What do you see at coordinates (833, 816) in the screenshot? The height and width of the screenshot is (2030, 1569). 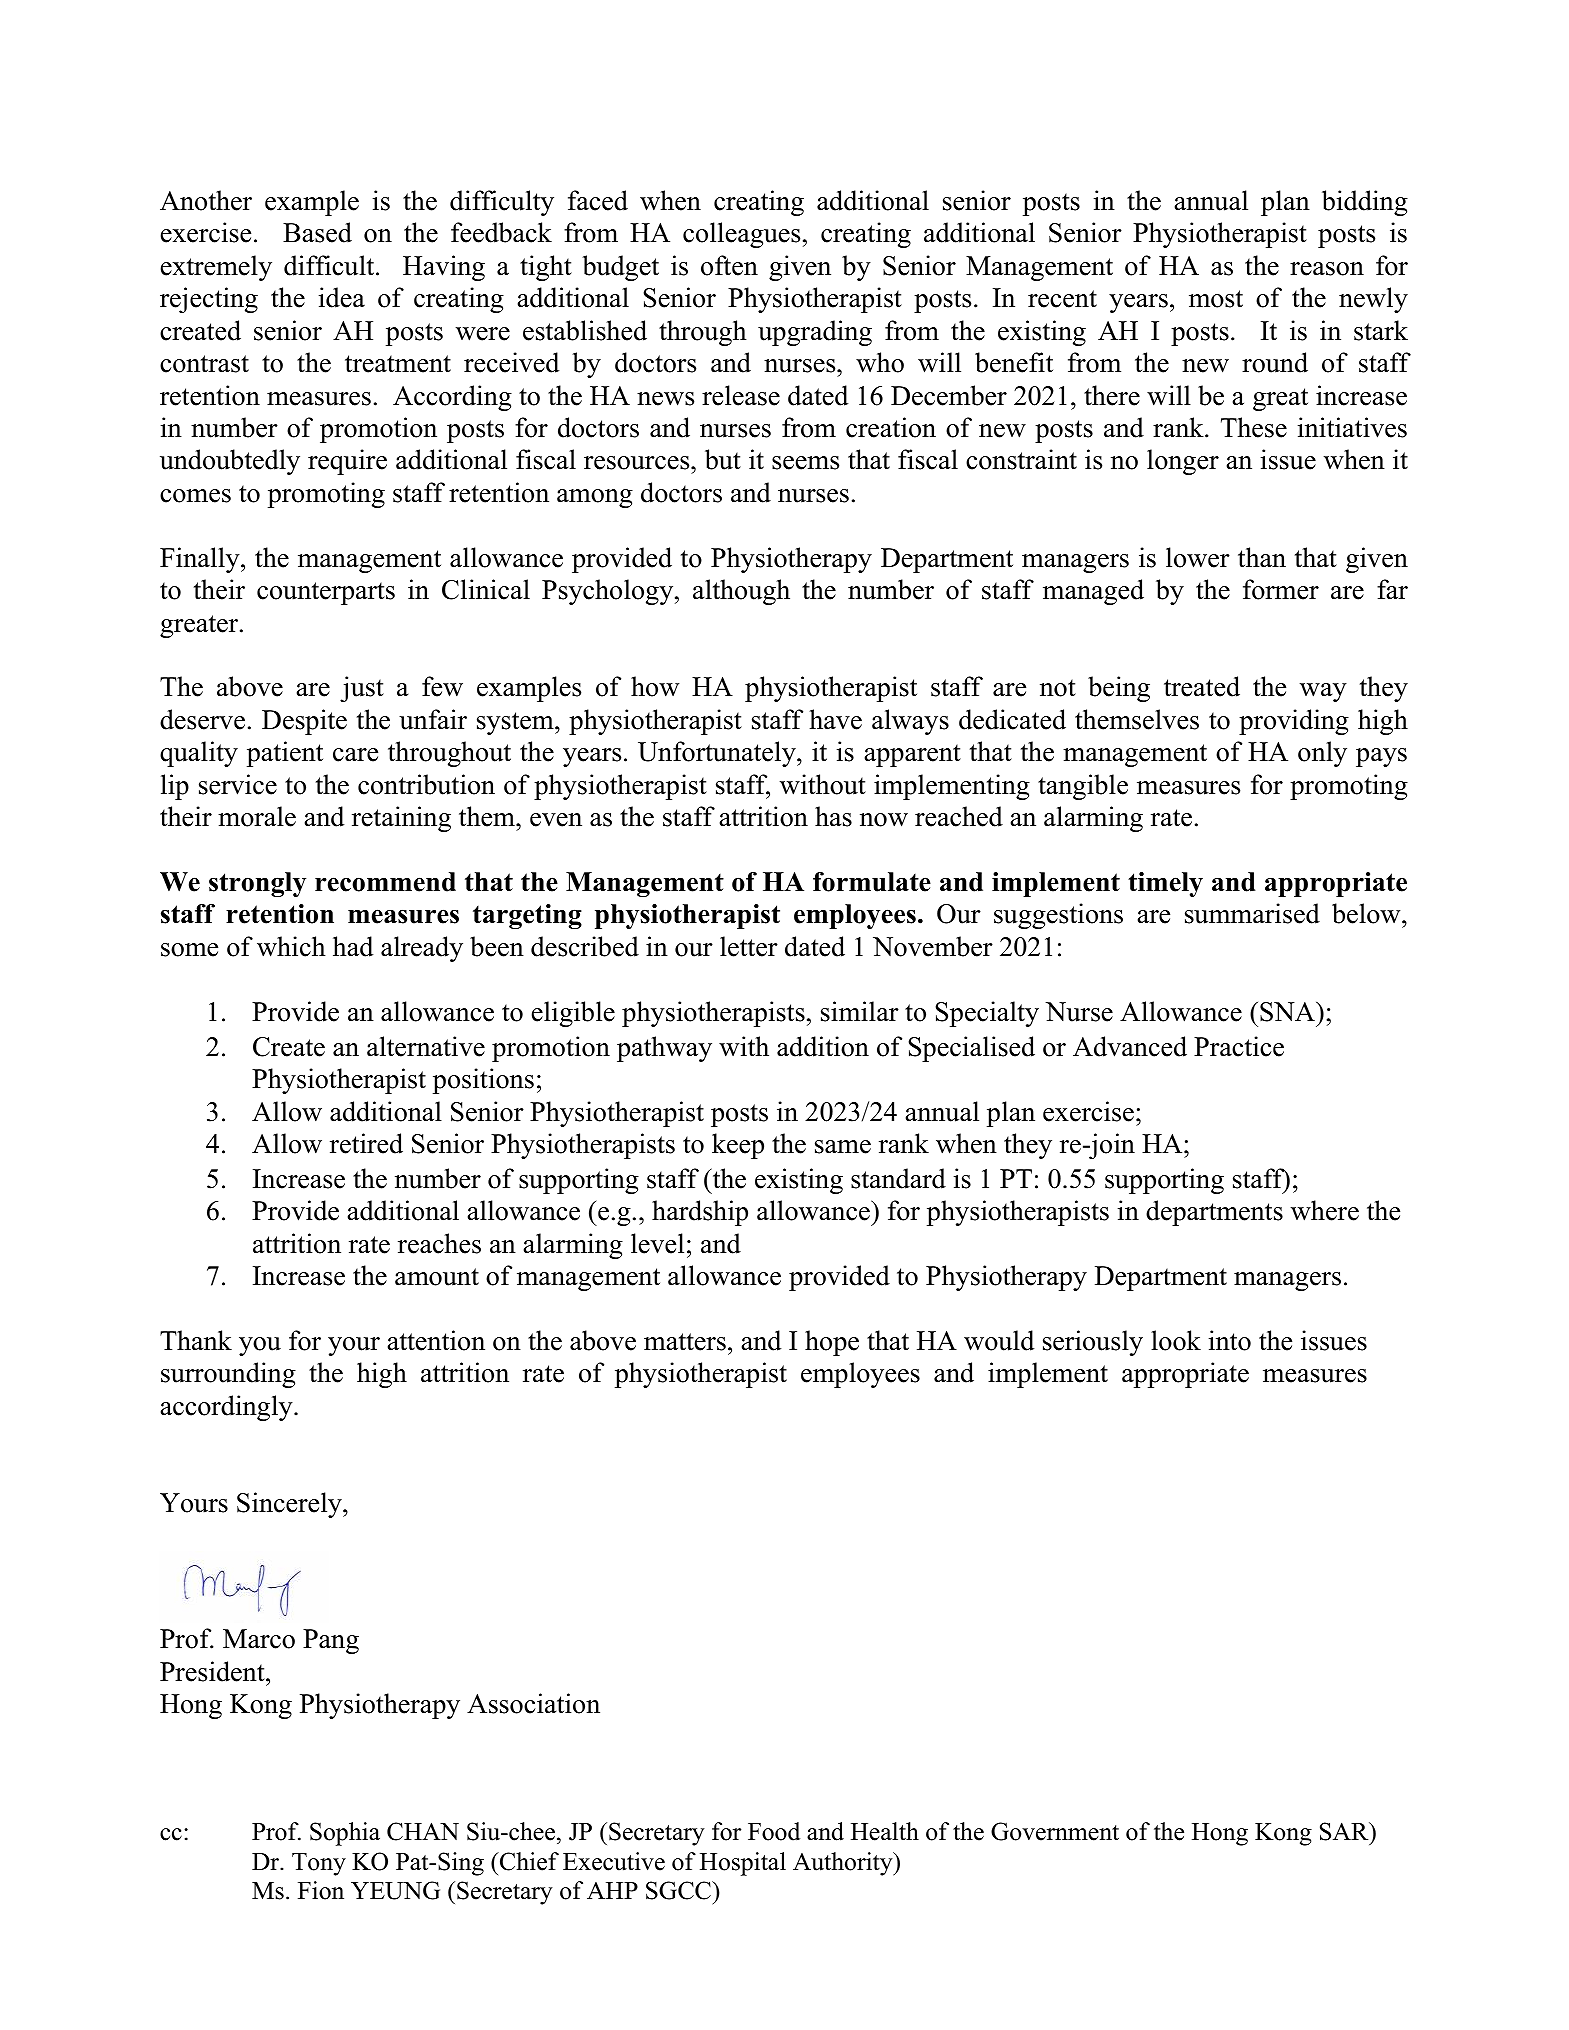 I see `has` at bounding box center [833, 816].
